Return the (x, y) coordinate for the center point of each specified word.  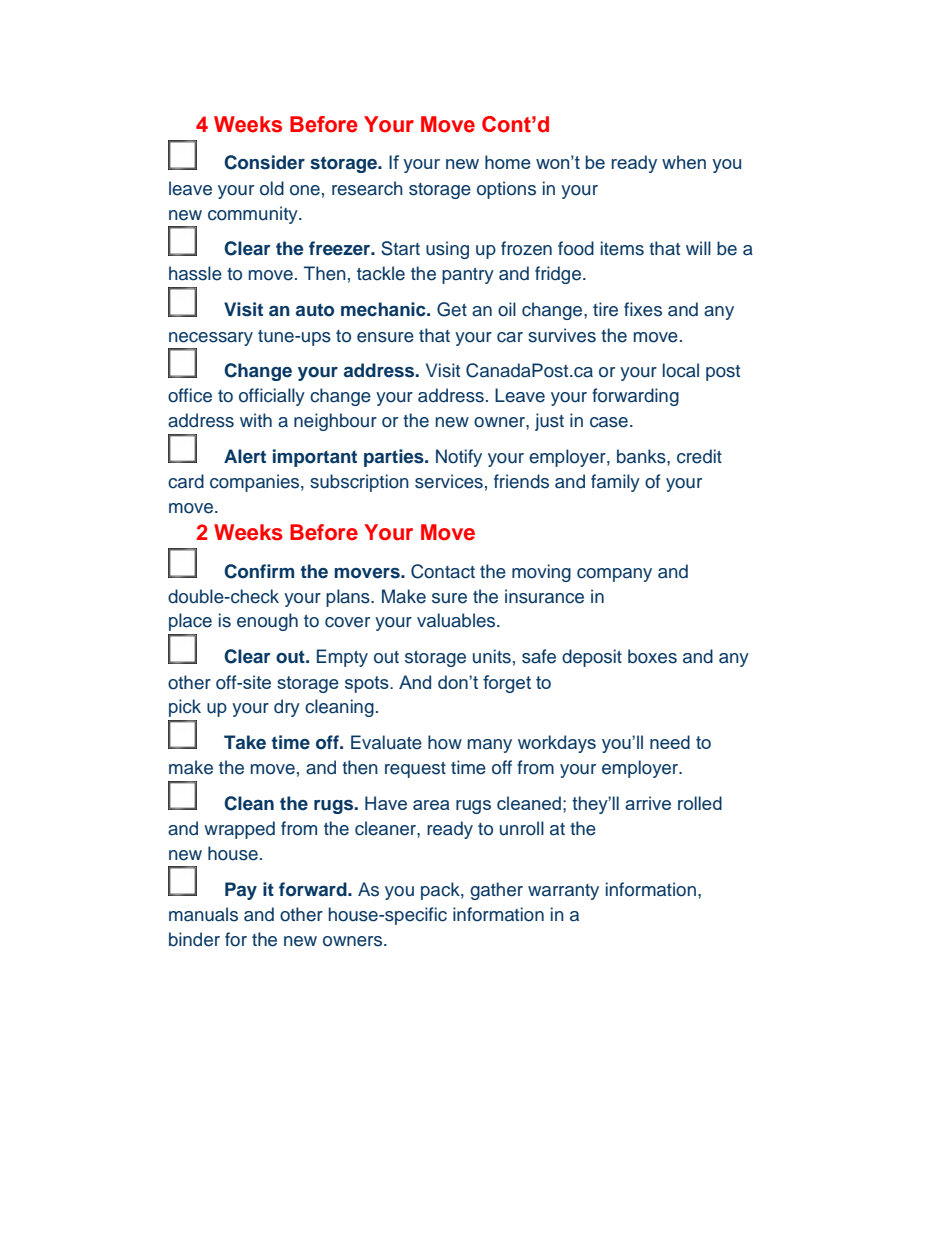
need (670, 742)
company (614, 575)
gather (496, 891)
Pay (241, 891)
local (681, 370)
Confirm (259, 571)
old (272, 188)
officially (272, 397)
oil (507, 309)
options (506, 190)
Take (245, 742)
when (684, 162)
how (445, 742)
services (449, 481)
